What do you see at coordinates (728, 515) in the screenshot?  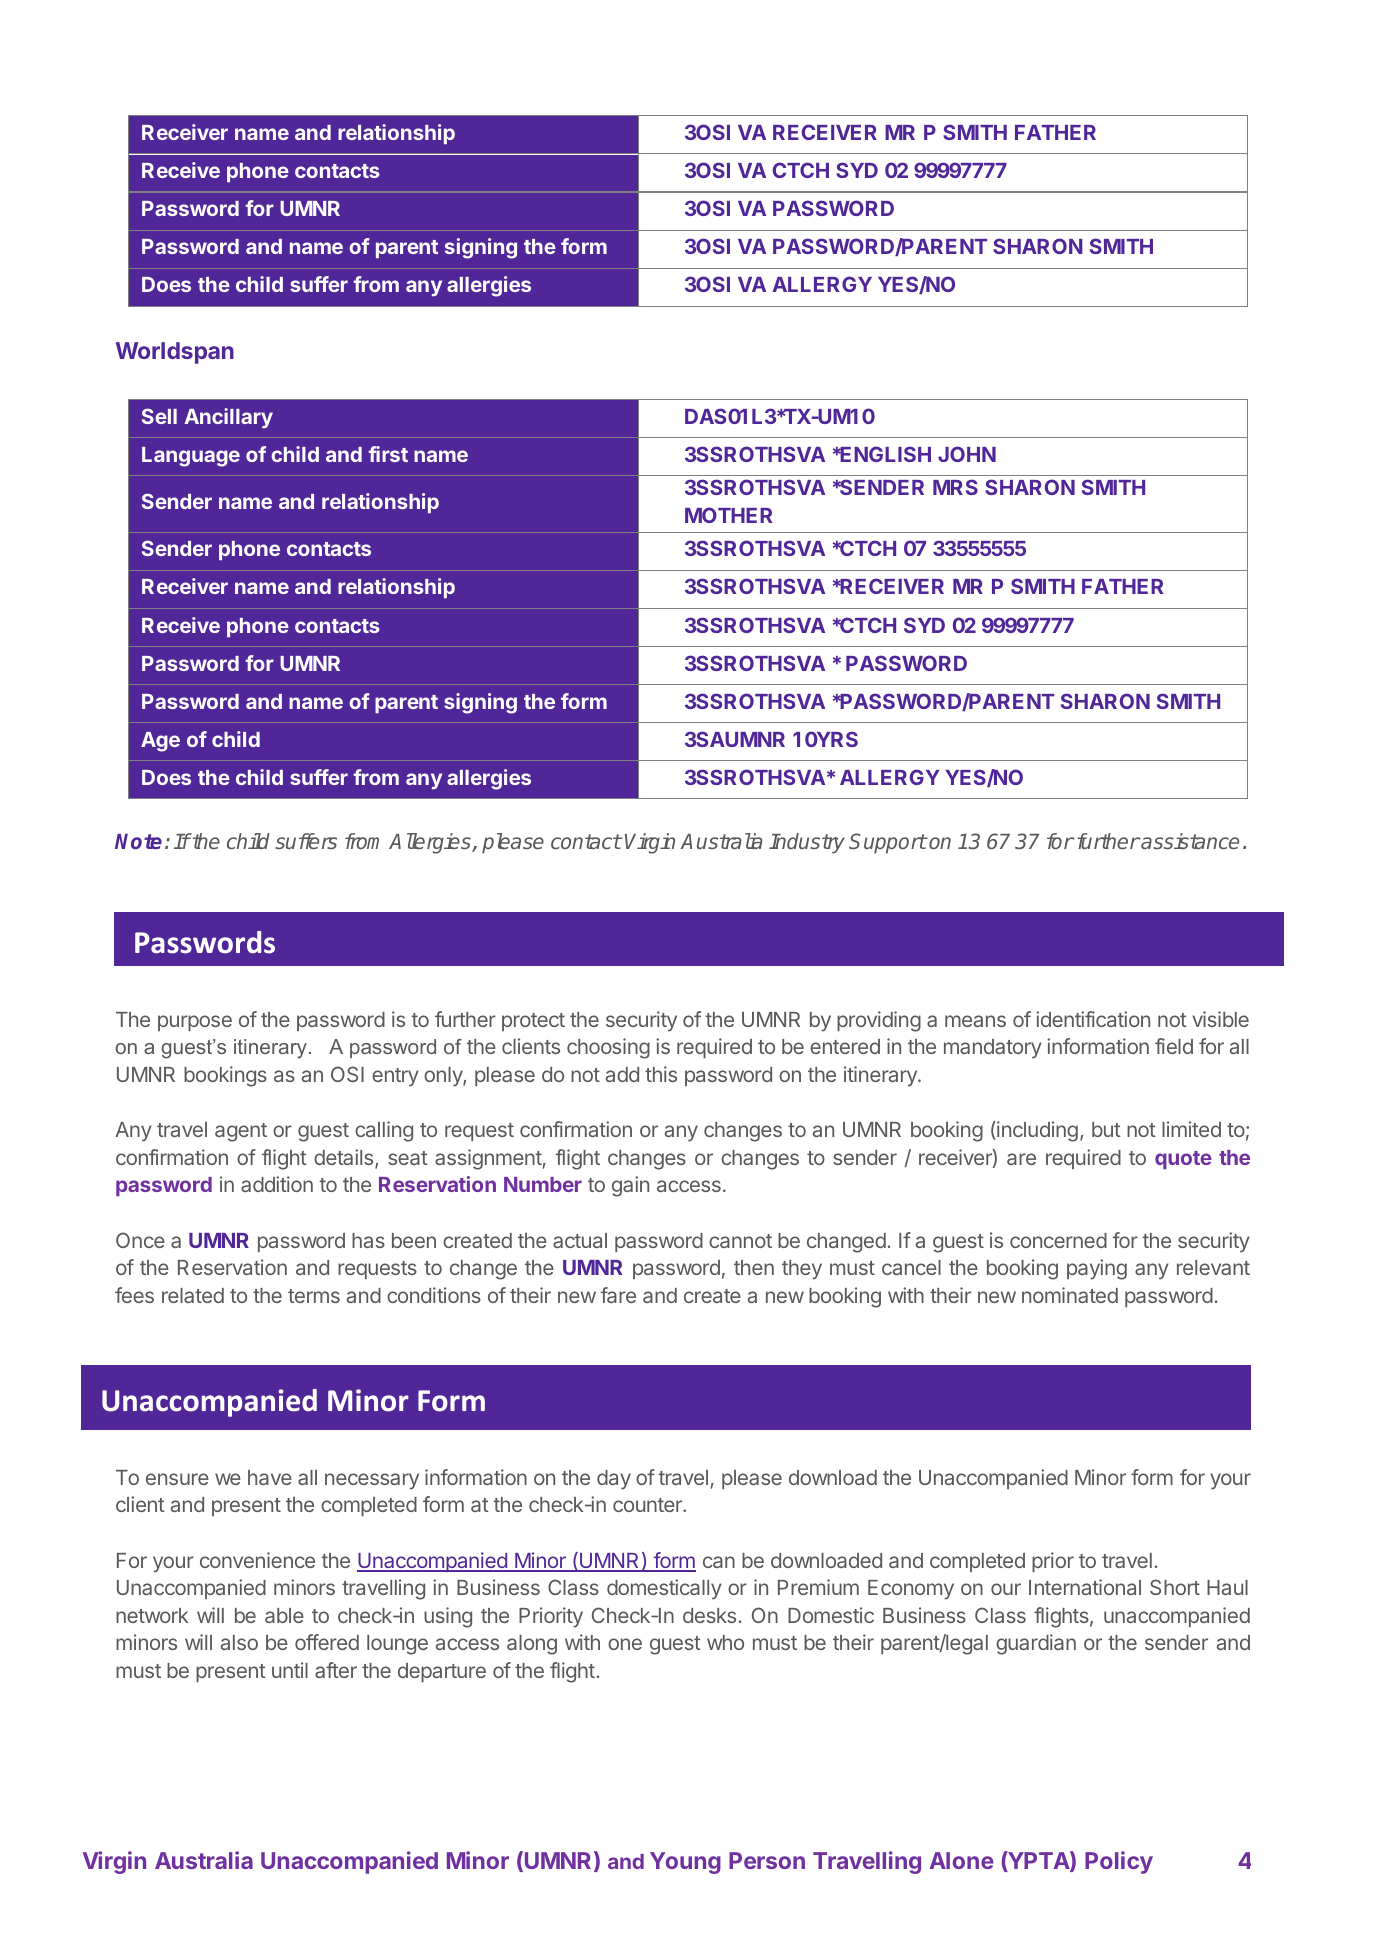 I see `MOTHER` at bounding box center [728, 515].
